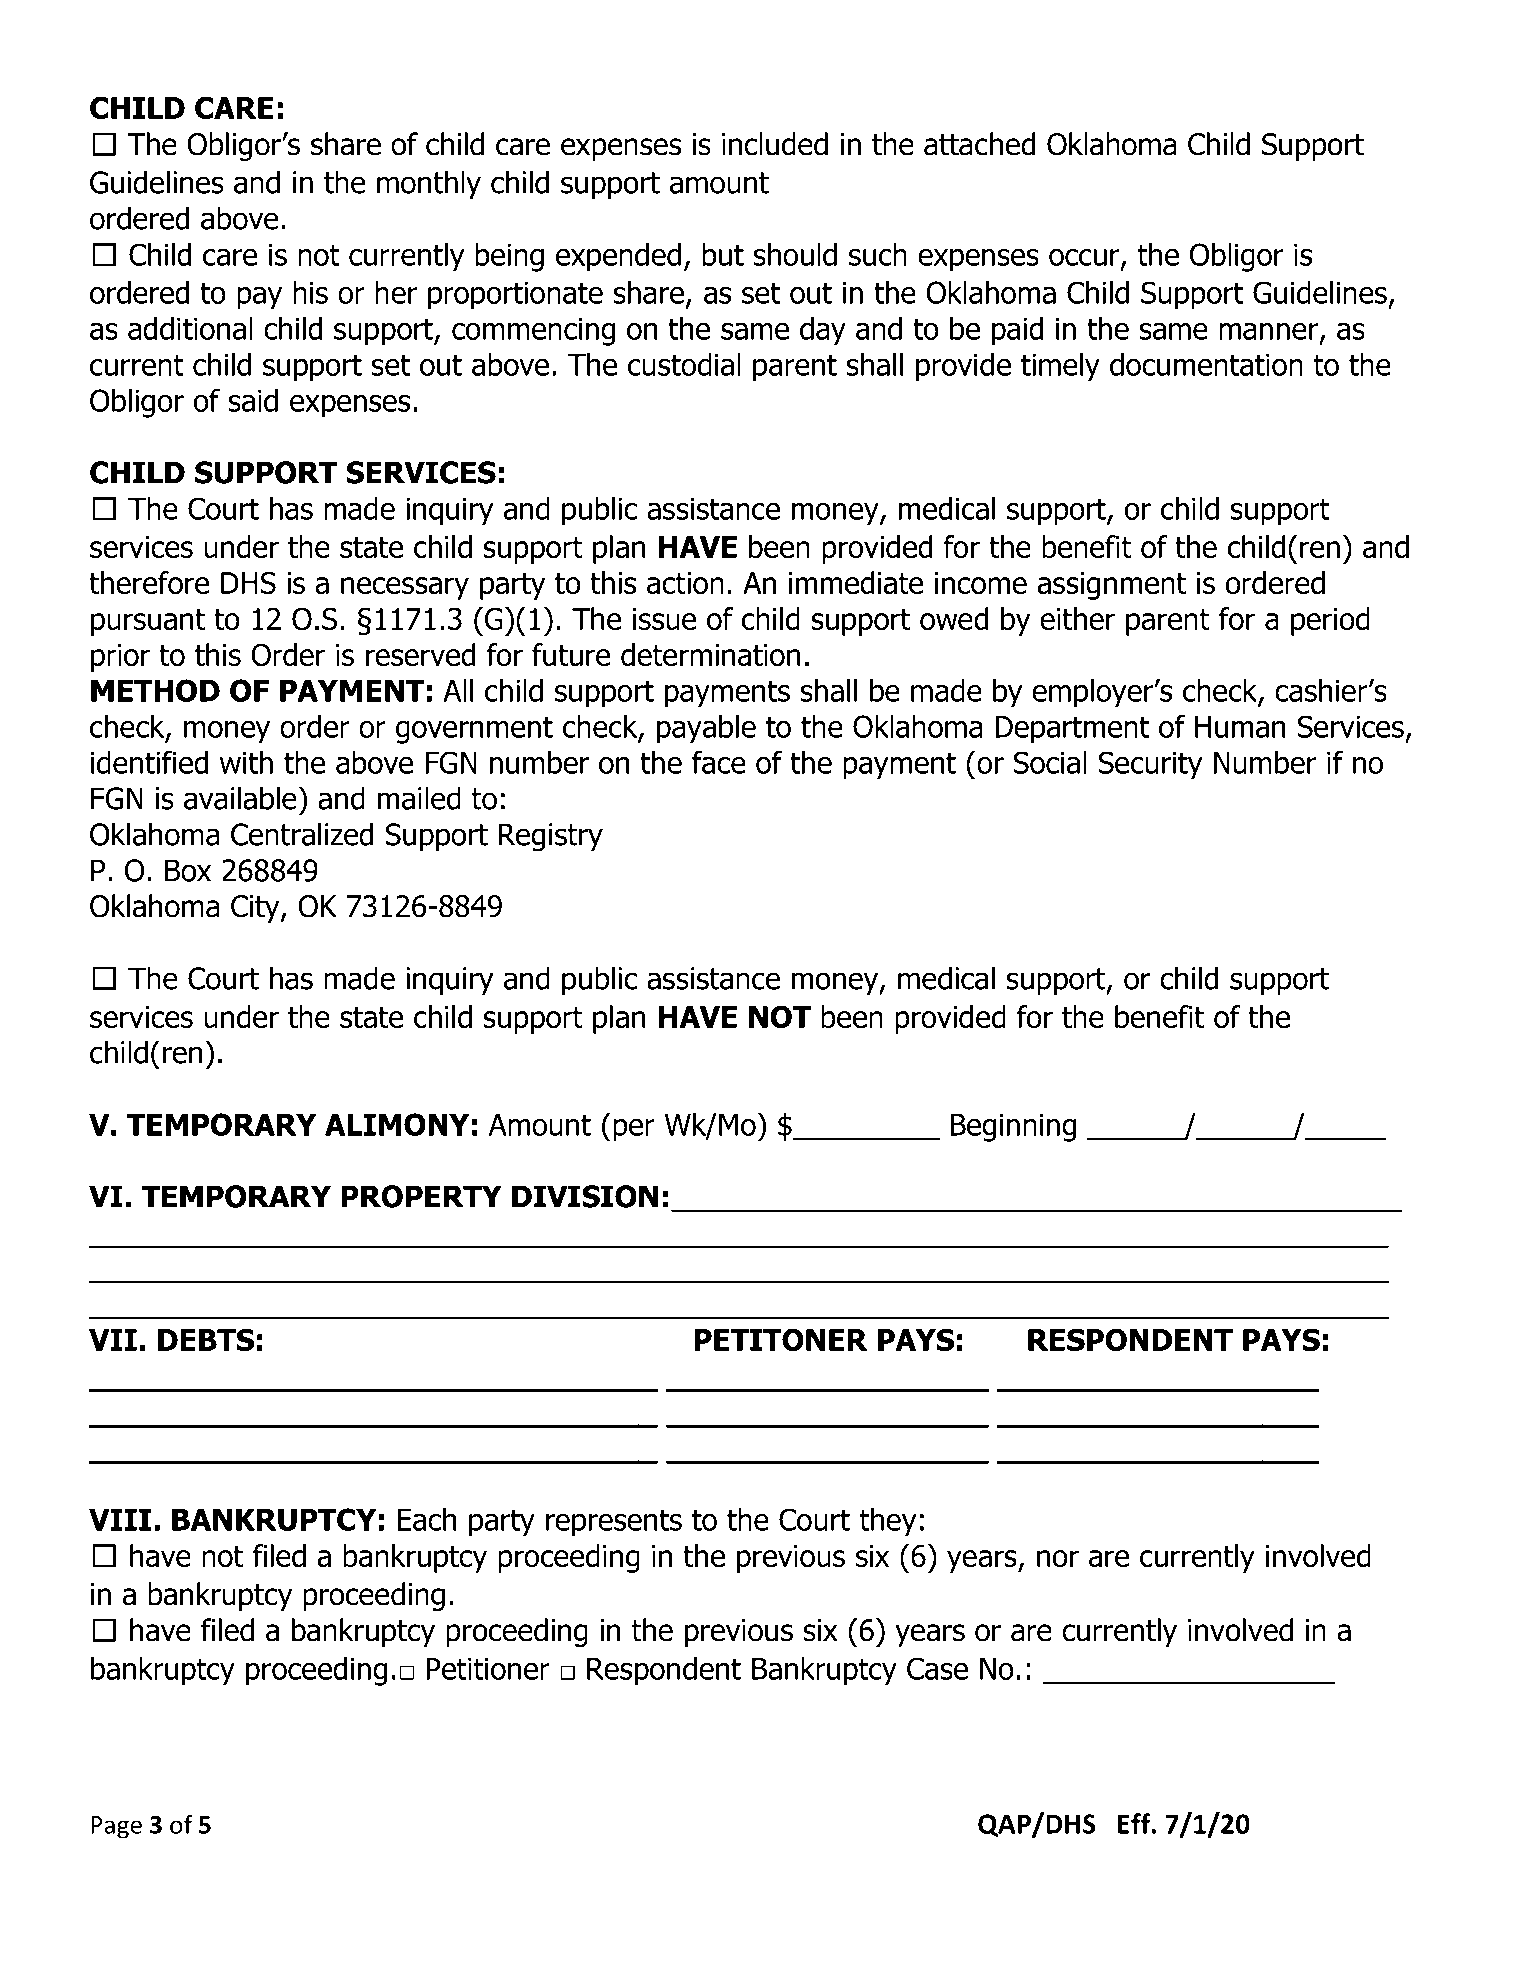 The width and height of the screenshot is (1518, 1964). What do you see at coordinates (1085, 258) in the screenshot?
I see `occur` at bounding box center [1085, 258].
